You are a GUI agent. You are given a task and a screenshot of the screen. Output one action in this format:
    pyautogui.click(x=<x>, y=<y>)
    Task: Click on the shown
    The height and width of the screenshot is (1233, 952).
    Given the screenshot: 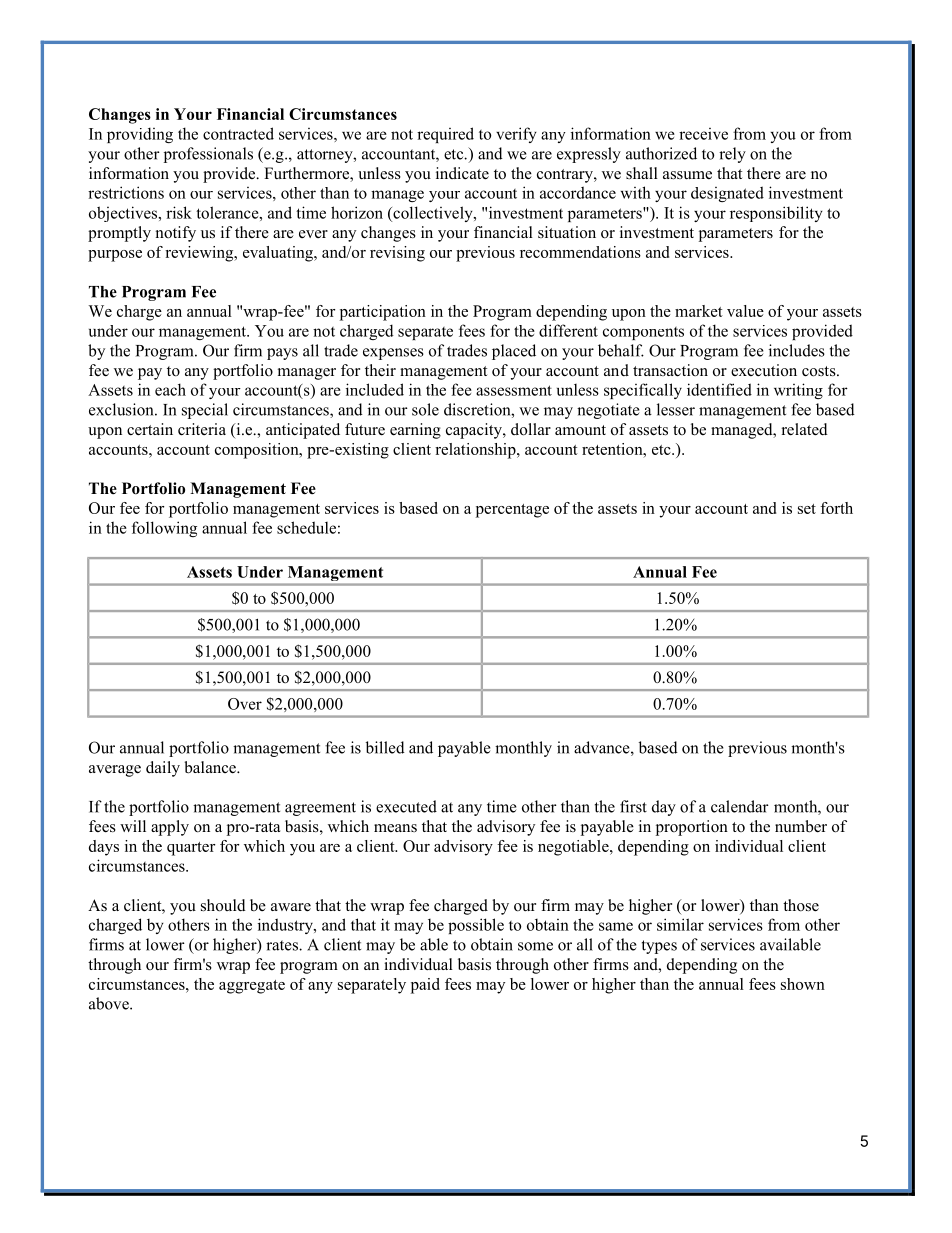 What is the action you would take?
    pyautogui.click(x=803, y=984)
